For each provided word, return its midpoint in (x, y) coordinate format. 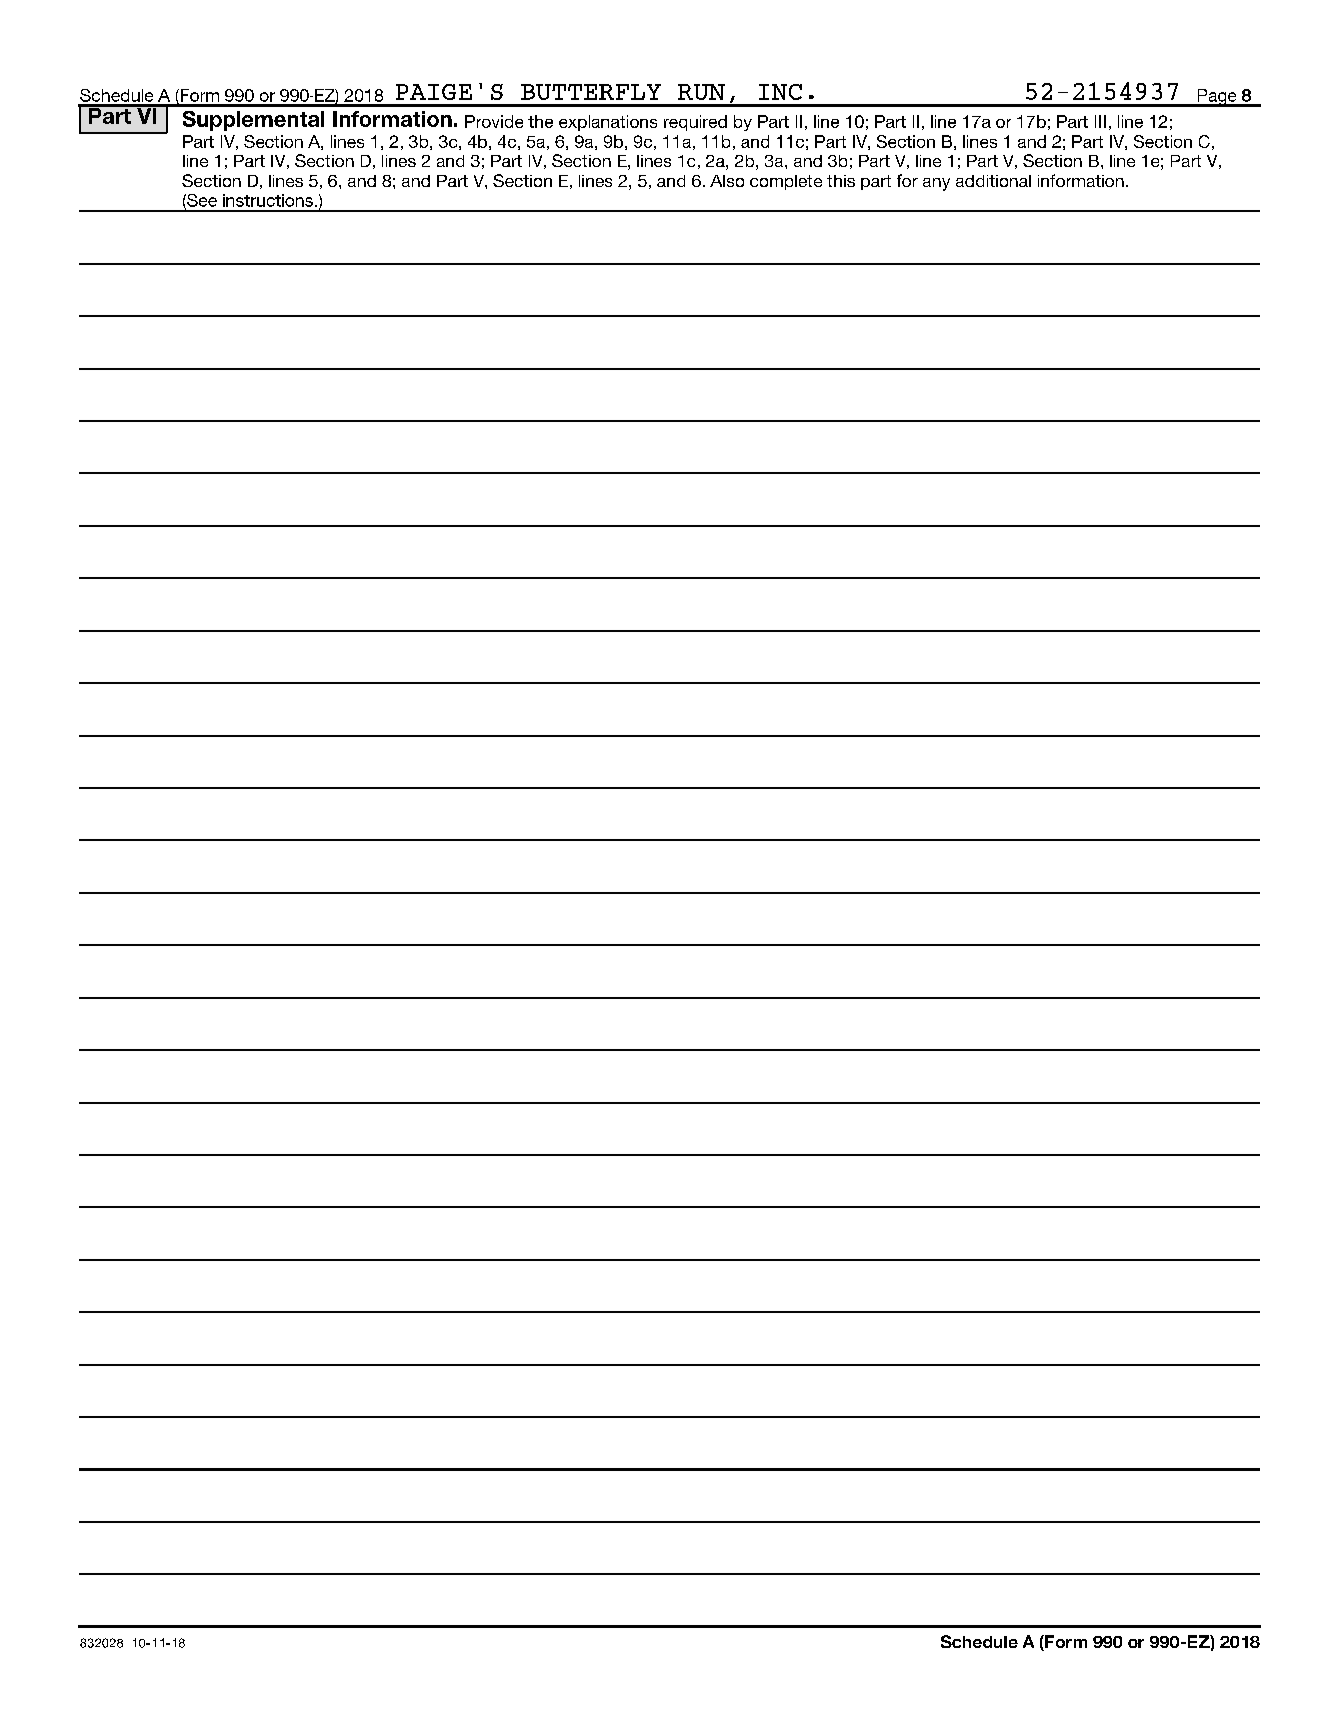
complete (786, 182)
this (841, 181)
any (936, 184)
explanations (608, 123)
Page (1217, 98)
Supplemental (253, 121)
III (1100, 121)
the (540, 121)
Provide (494, 121)
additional (993, 181)
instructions (268, 200)
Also (727, 181)
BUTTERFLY (591, 92)
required (695, 123)
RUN (701, 92)
